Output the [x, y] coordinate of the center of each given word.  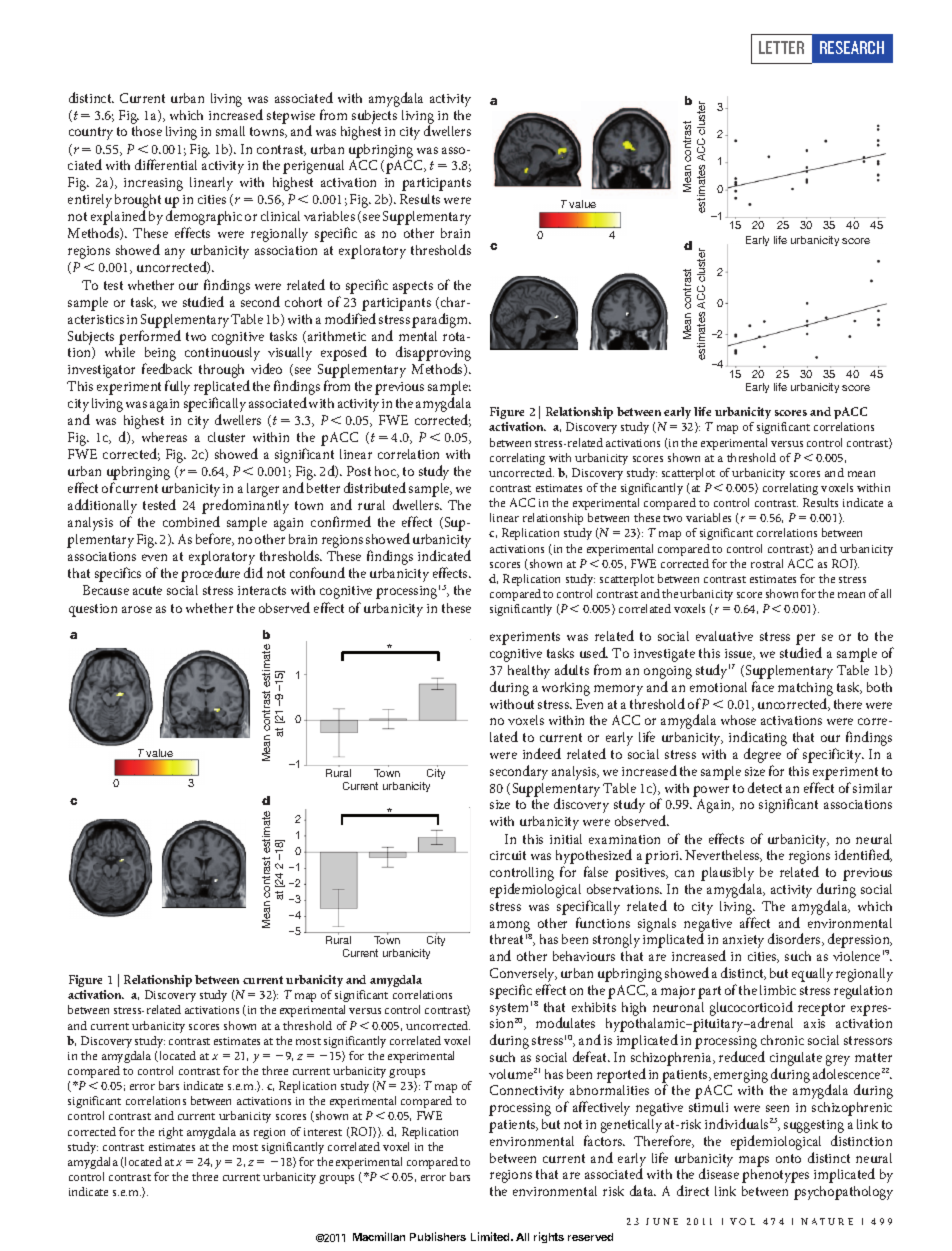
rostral [767, 563]
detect [765, 787]
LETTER [781, 47]
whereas [164, 437]
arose [137, 609]
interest [323, 1132]
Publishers [438, 1236]
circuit [508, 855]
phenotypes [775, 1176]
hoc [387, 472]
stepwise [291, 118]
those [147, 131]
